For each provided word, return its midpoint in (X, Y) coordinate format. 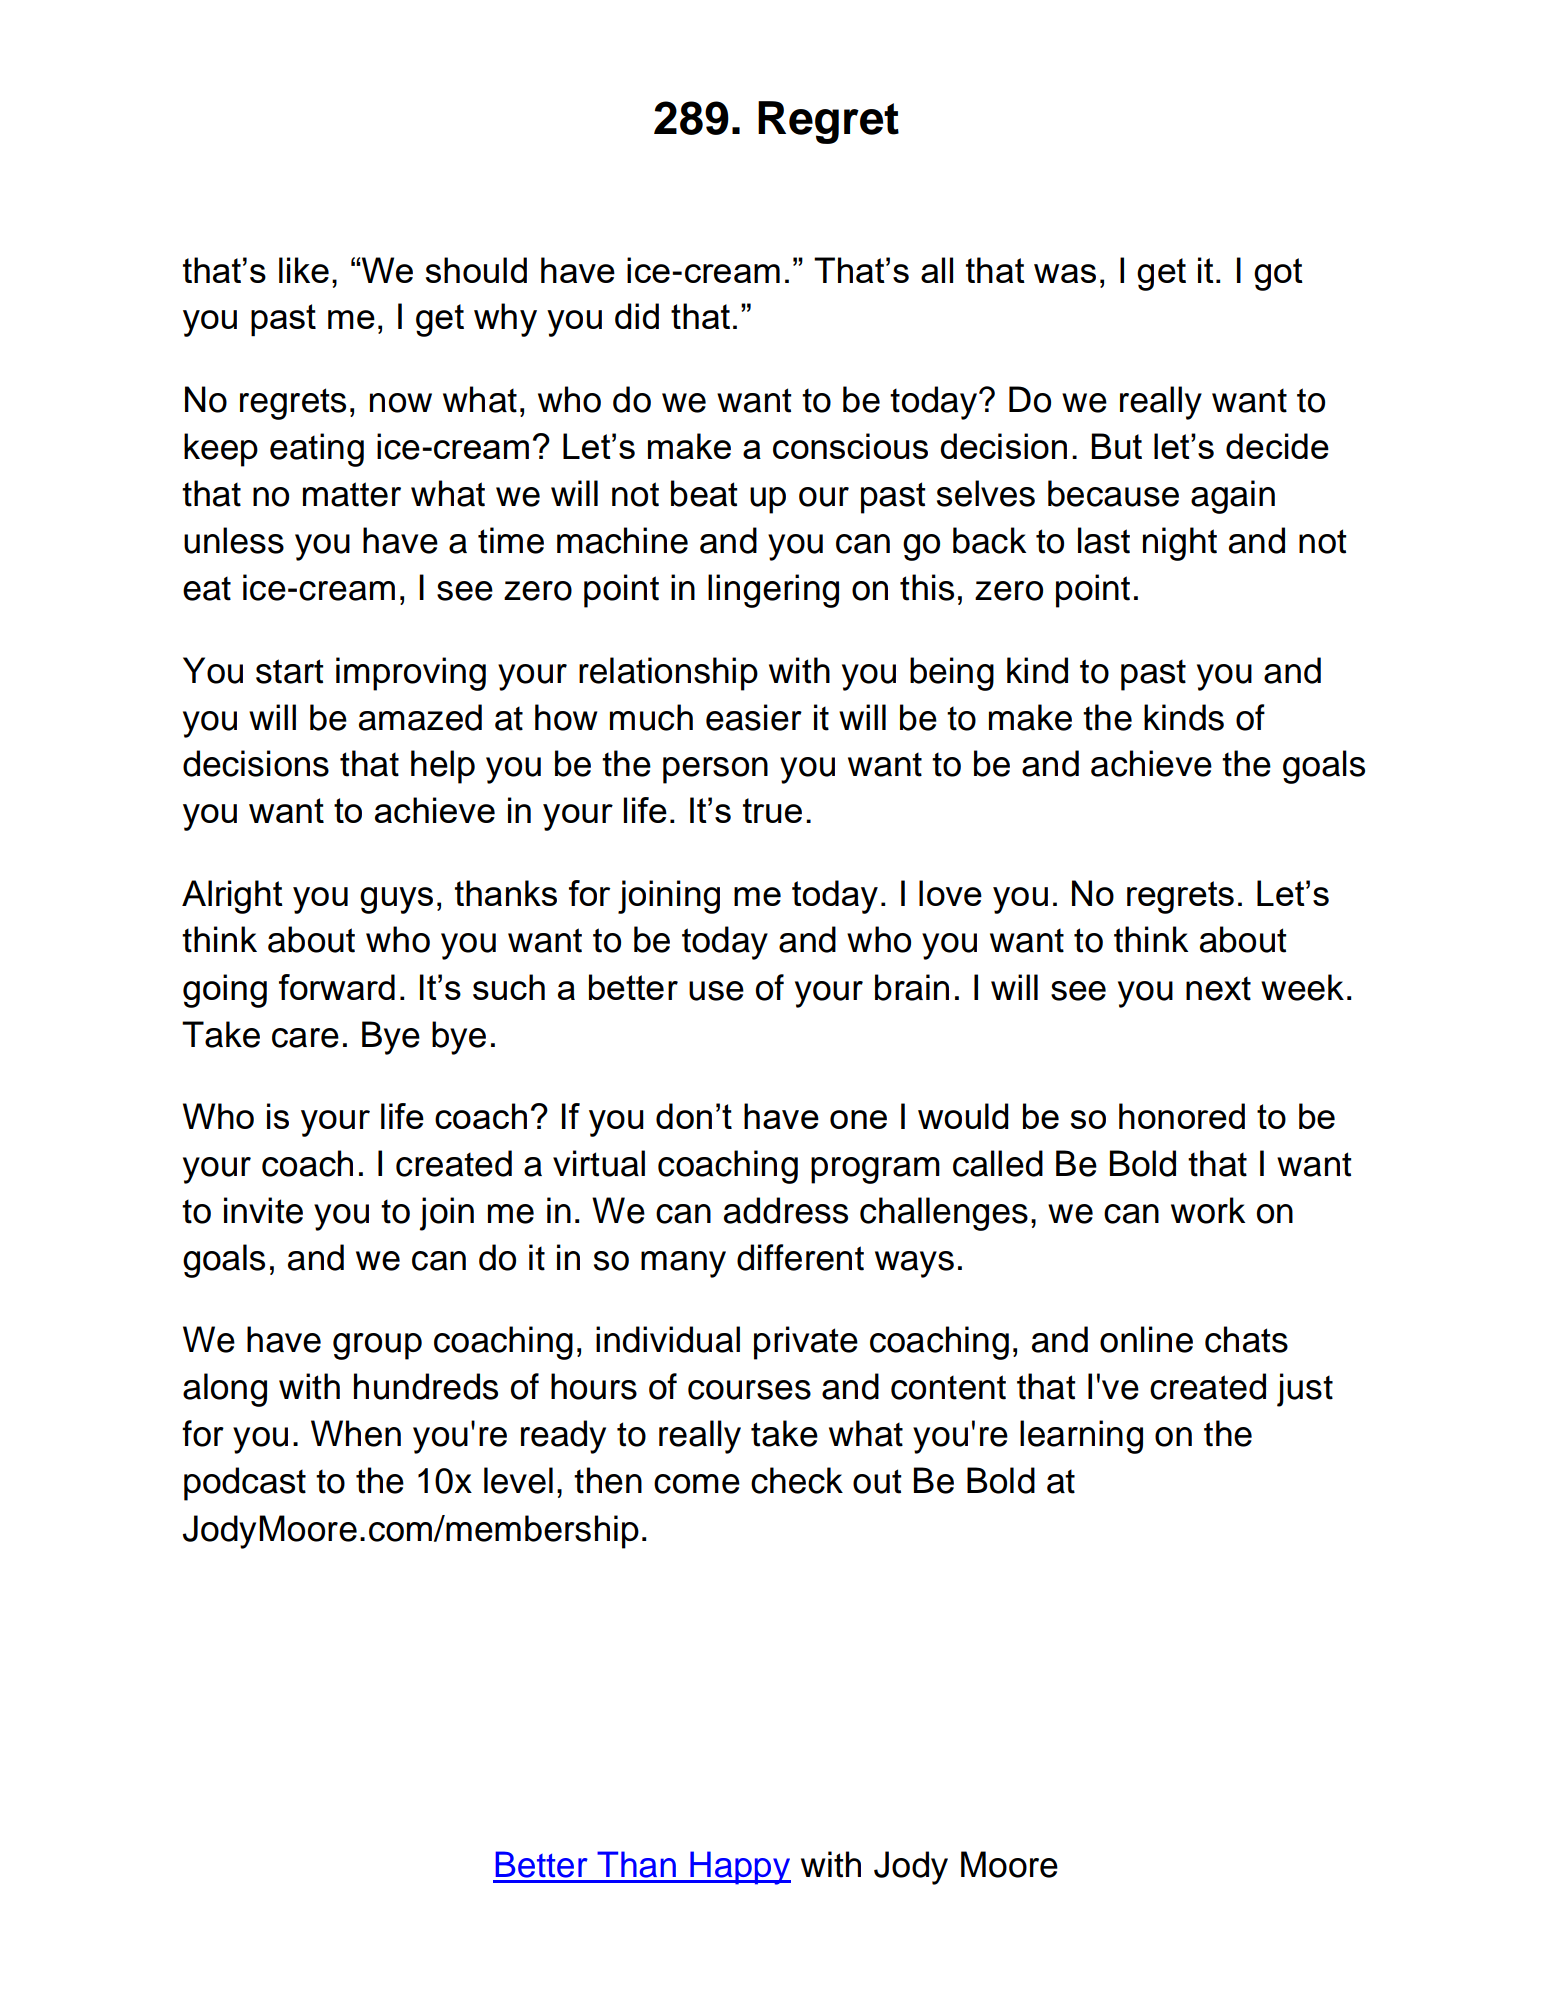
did (637, 316)
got (1278, 274)
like (304, 270)
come (697, 1484)
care (305, 1038)
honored (1182, 1116)
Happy (739, 1868)
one (858, 1119)
